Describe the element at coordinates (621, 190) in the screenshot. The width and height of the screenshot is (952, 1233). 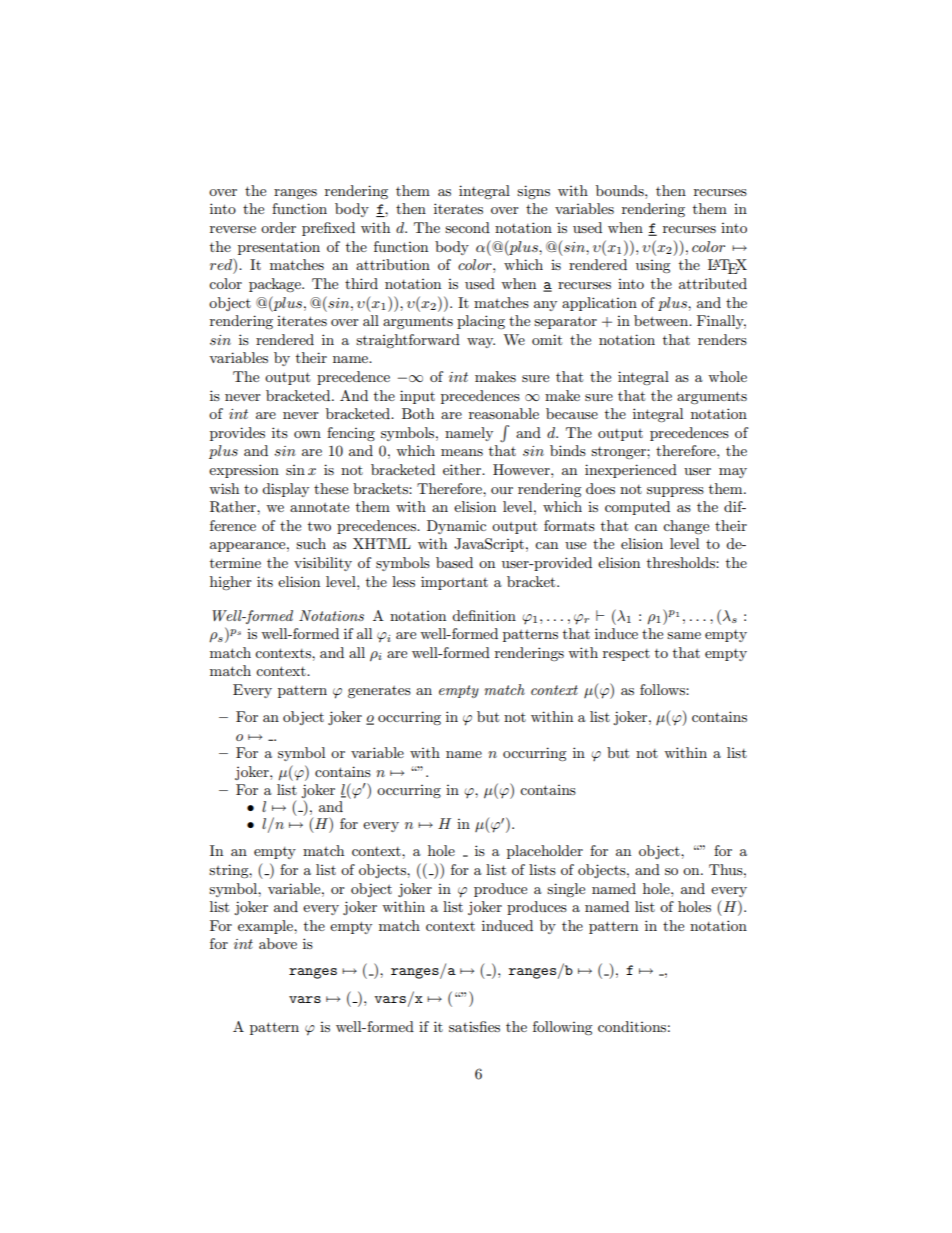
I see `bounds` at that location.
